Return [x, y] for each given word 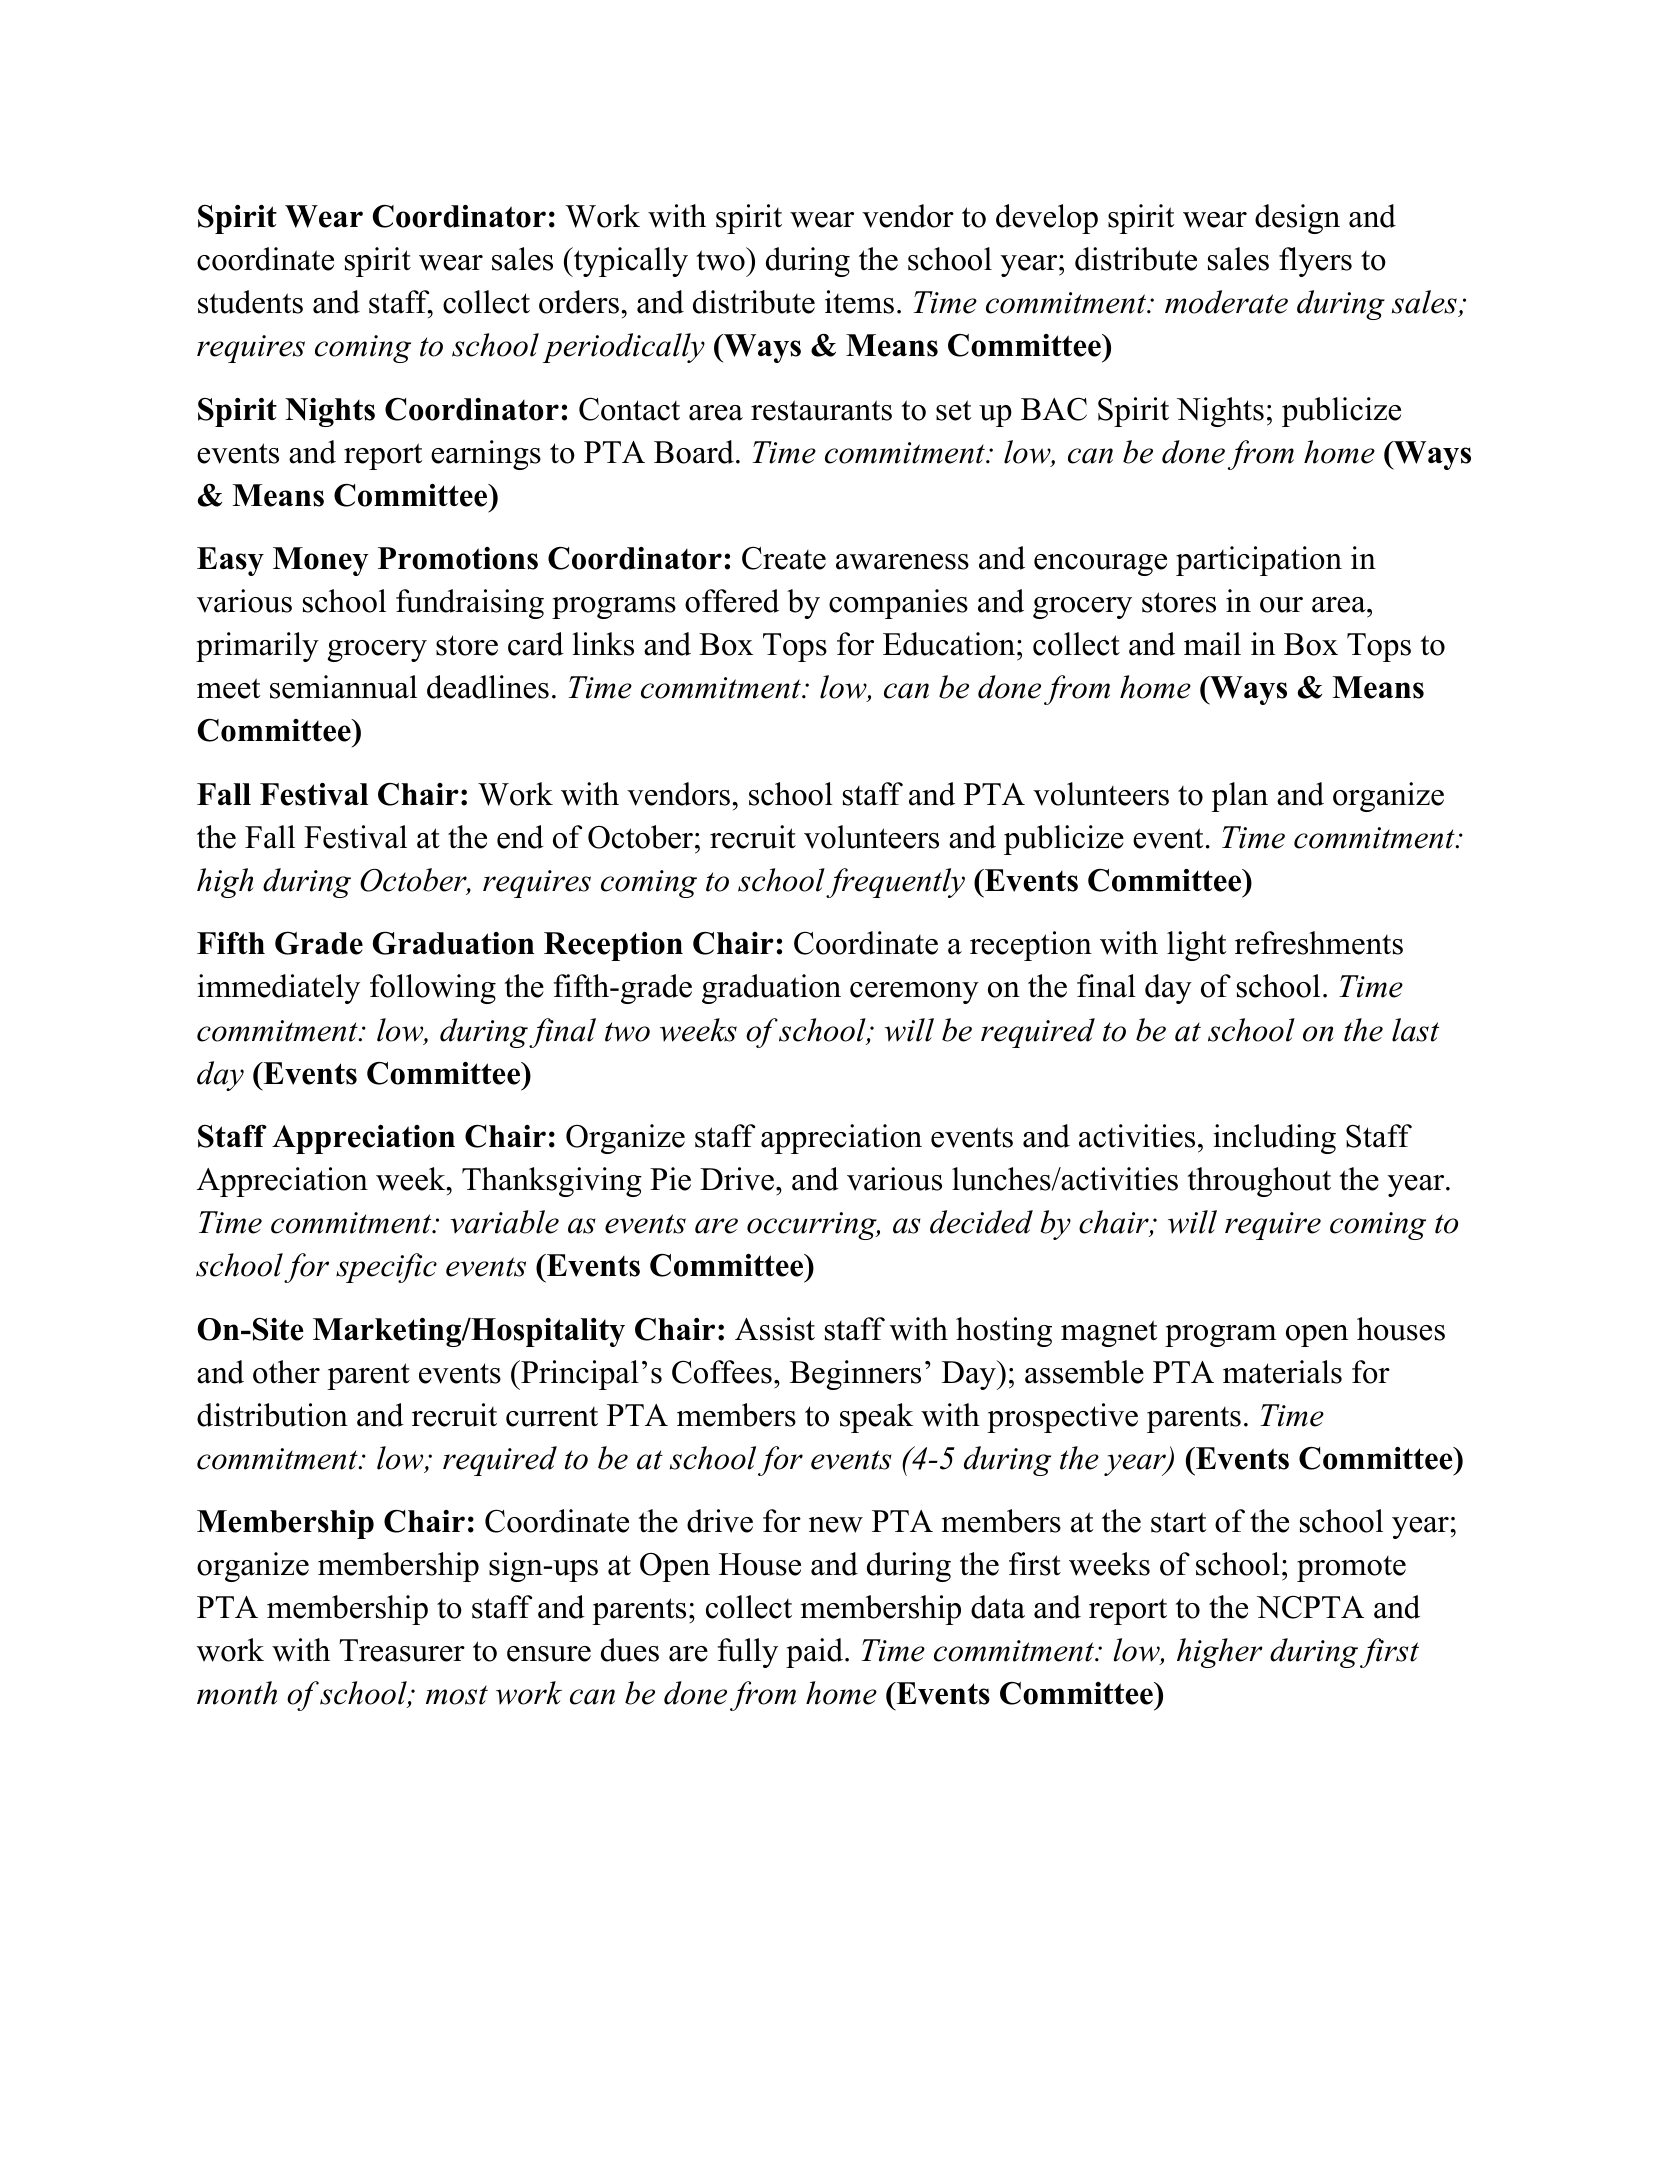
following [433, 989]
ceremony [914, 993]
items [859, 302]
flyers [1315, 262]
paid [814, 1653]
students [250, 302]
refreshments [1319, 943]
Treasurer [402, 1650]
